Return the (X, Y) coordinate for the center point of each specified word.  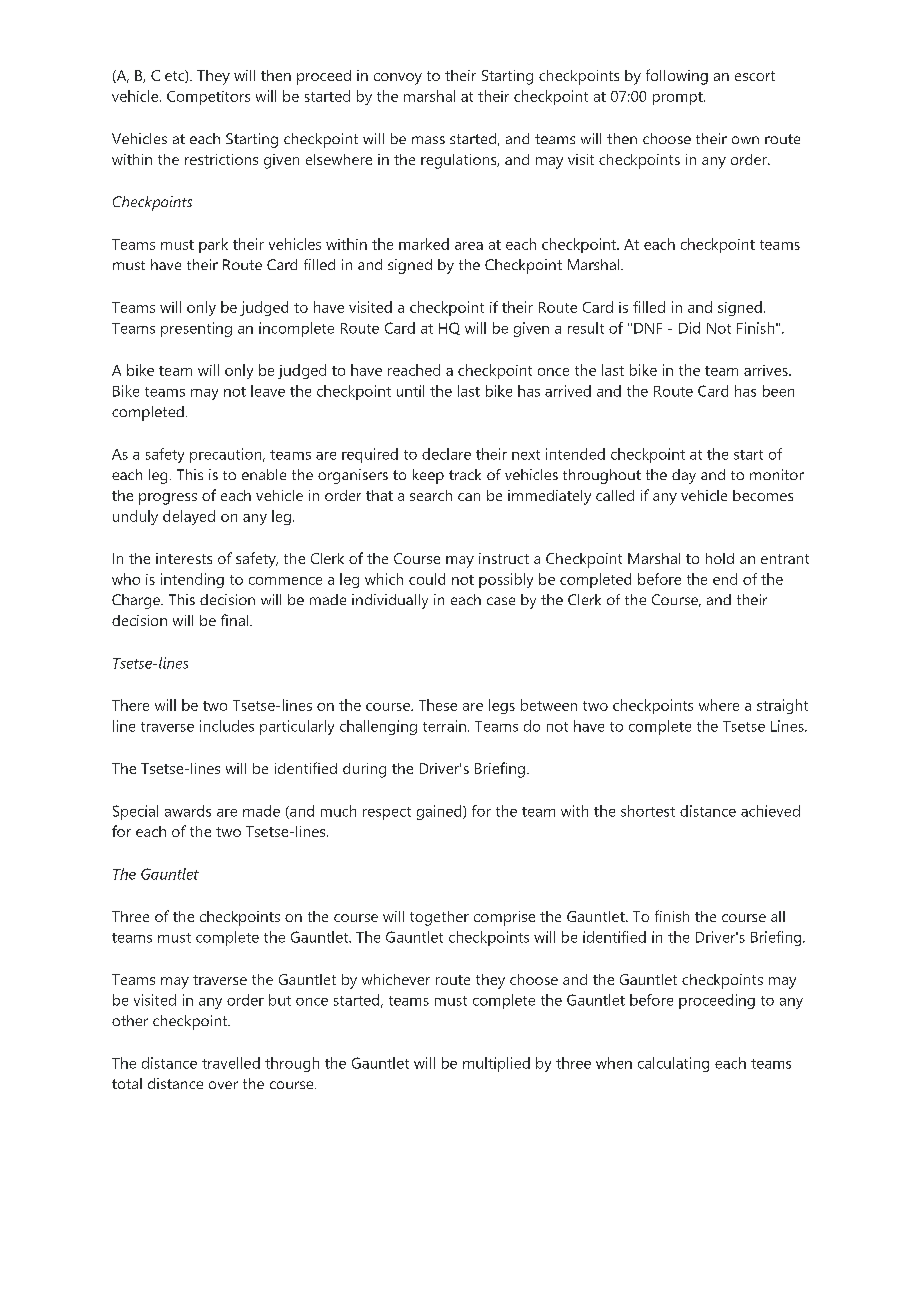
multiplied (496, 1064)
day (684, 476)
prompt (679, 98)
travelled (231, 1063)
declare (446, 454)
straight (782, 706)
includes (227, 726)
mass (428, 140)
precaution (227, 455)
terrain (444, 726)
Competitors (208, 98)
